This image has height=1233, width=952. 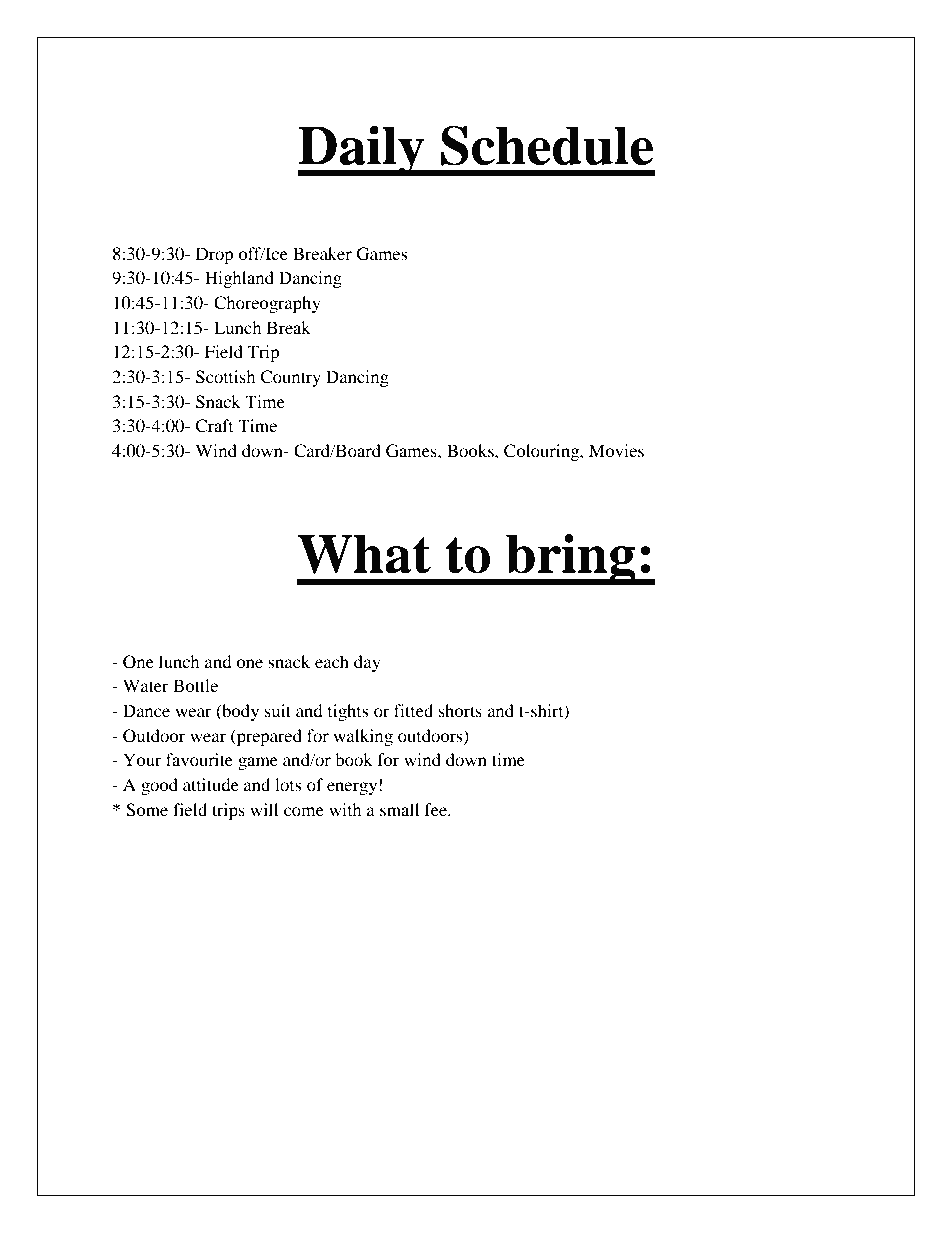 What do you see at coordinates (363, 737) in the image?
I see `walking` at bounding box center [363, 737].
